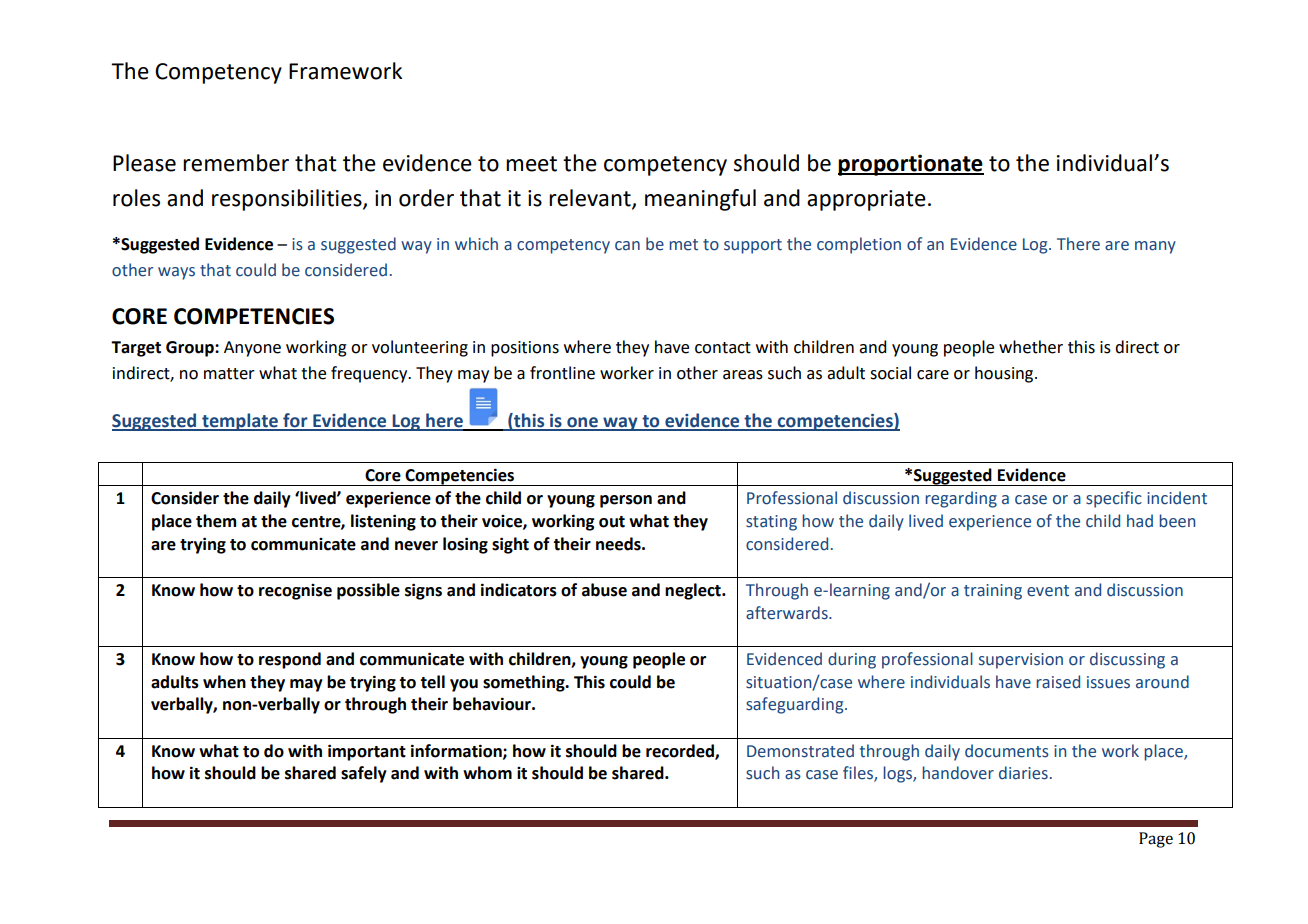  I want to click on important, so click(367, 752).
